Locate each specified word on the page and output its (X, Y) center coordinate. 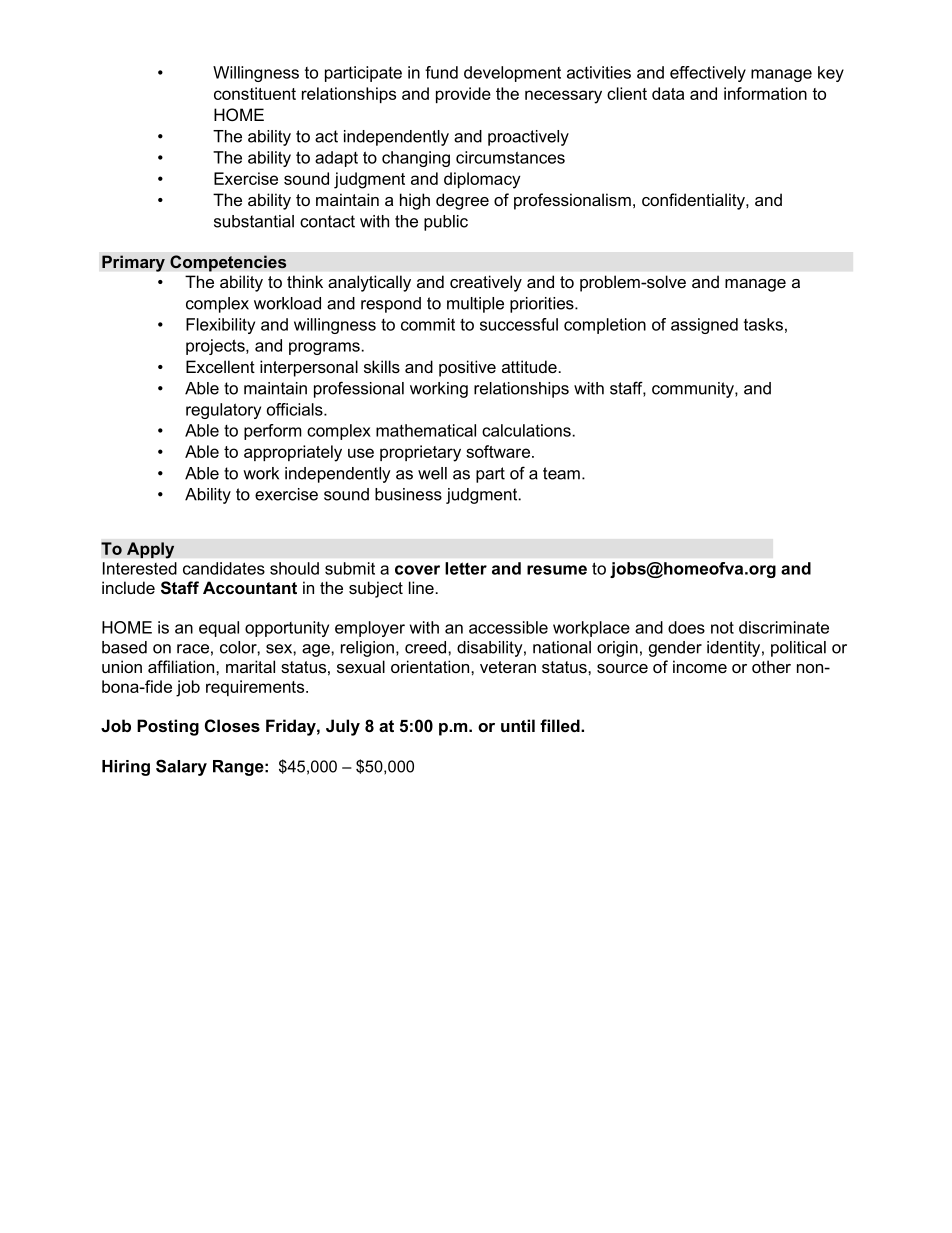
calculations (526, 430)
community (694, 390)
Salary (181, 767)
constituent (255, 93)
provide (463, 95)
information (765, 93)
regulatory (223, 411)
